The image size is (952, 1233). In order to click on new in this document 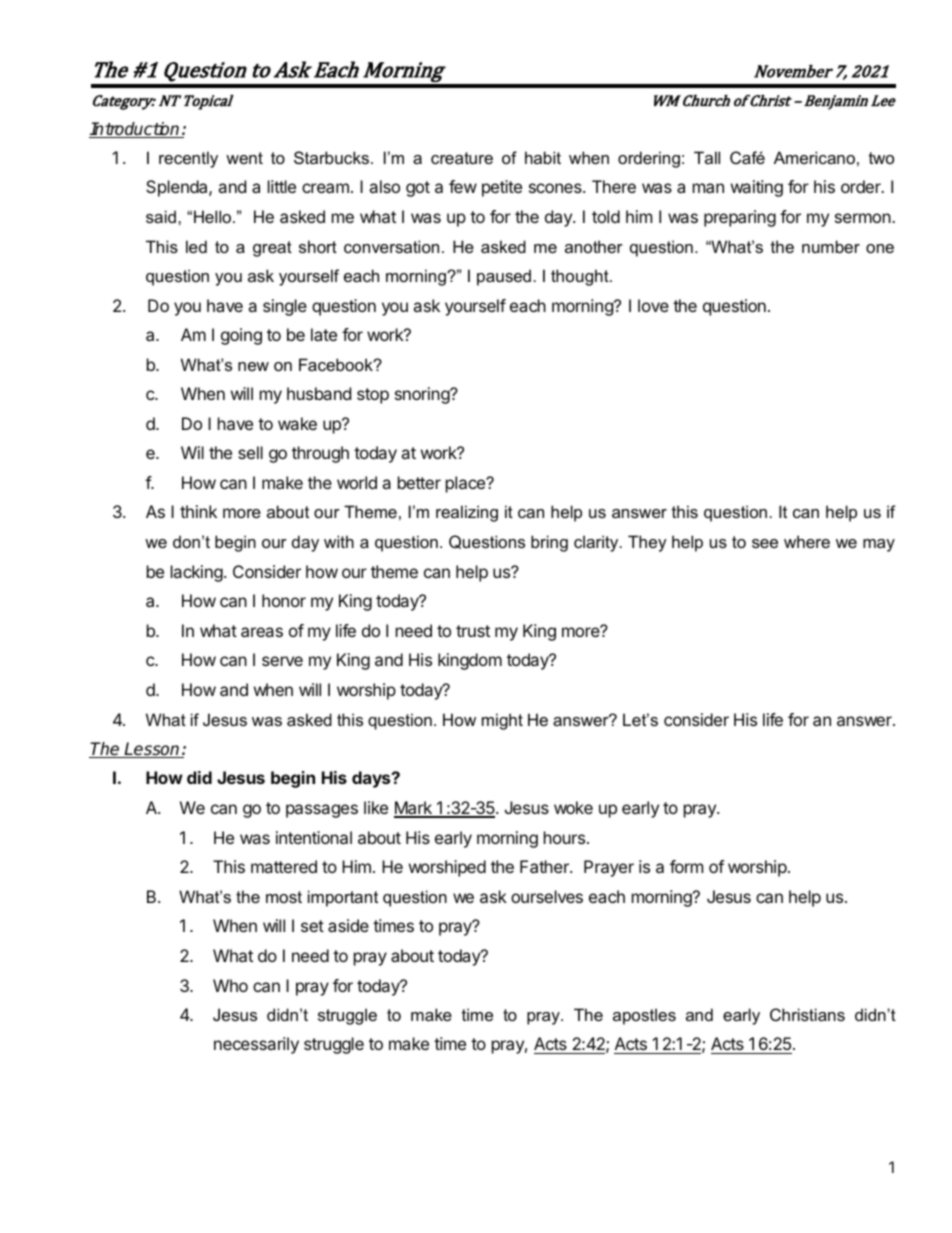, I will do `click(253, 366)`.
